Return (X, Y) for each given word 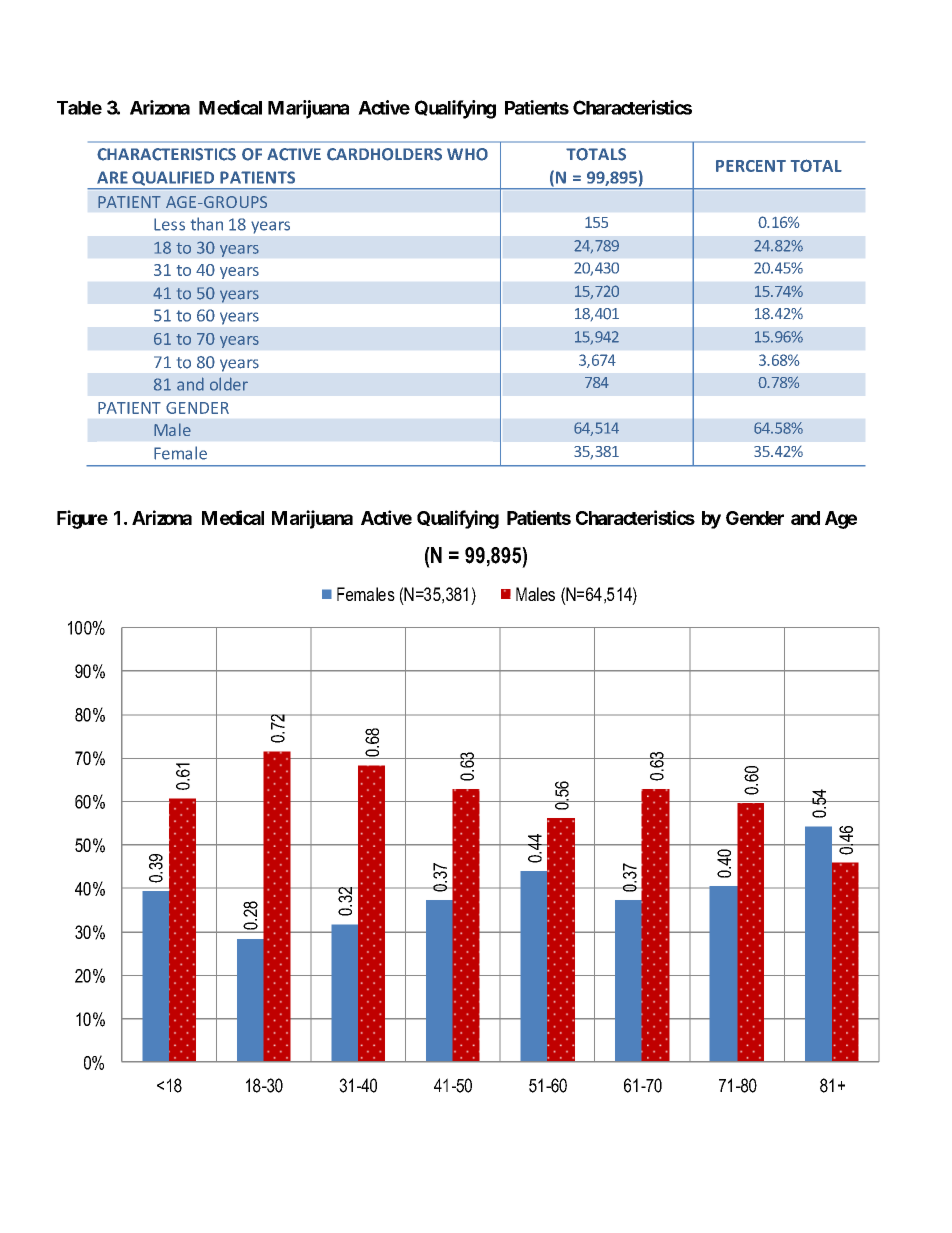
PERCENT (751, 166)
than (207, 224)
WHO (467, 154)
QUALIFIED (173, 178)
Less (169, 224)
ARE (112, 177)
